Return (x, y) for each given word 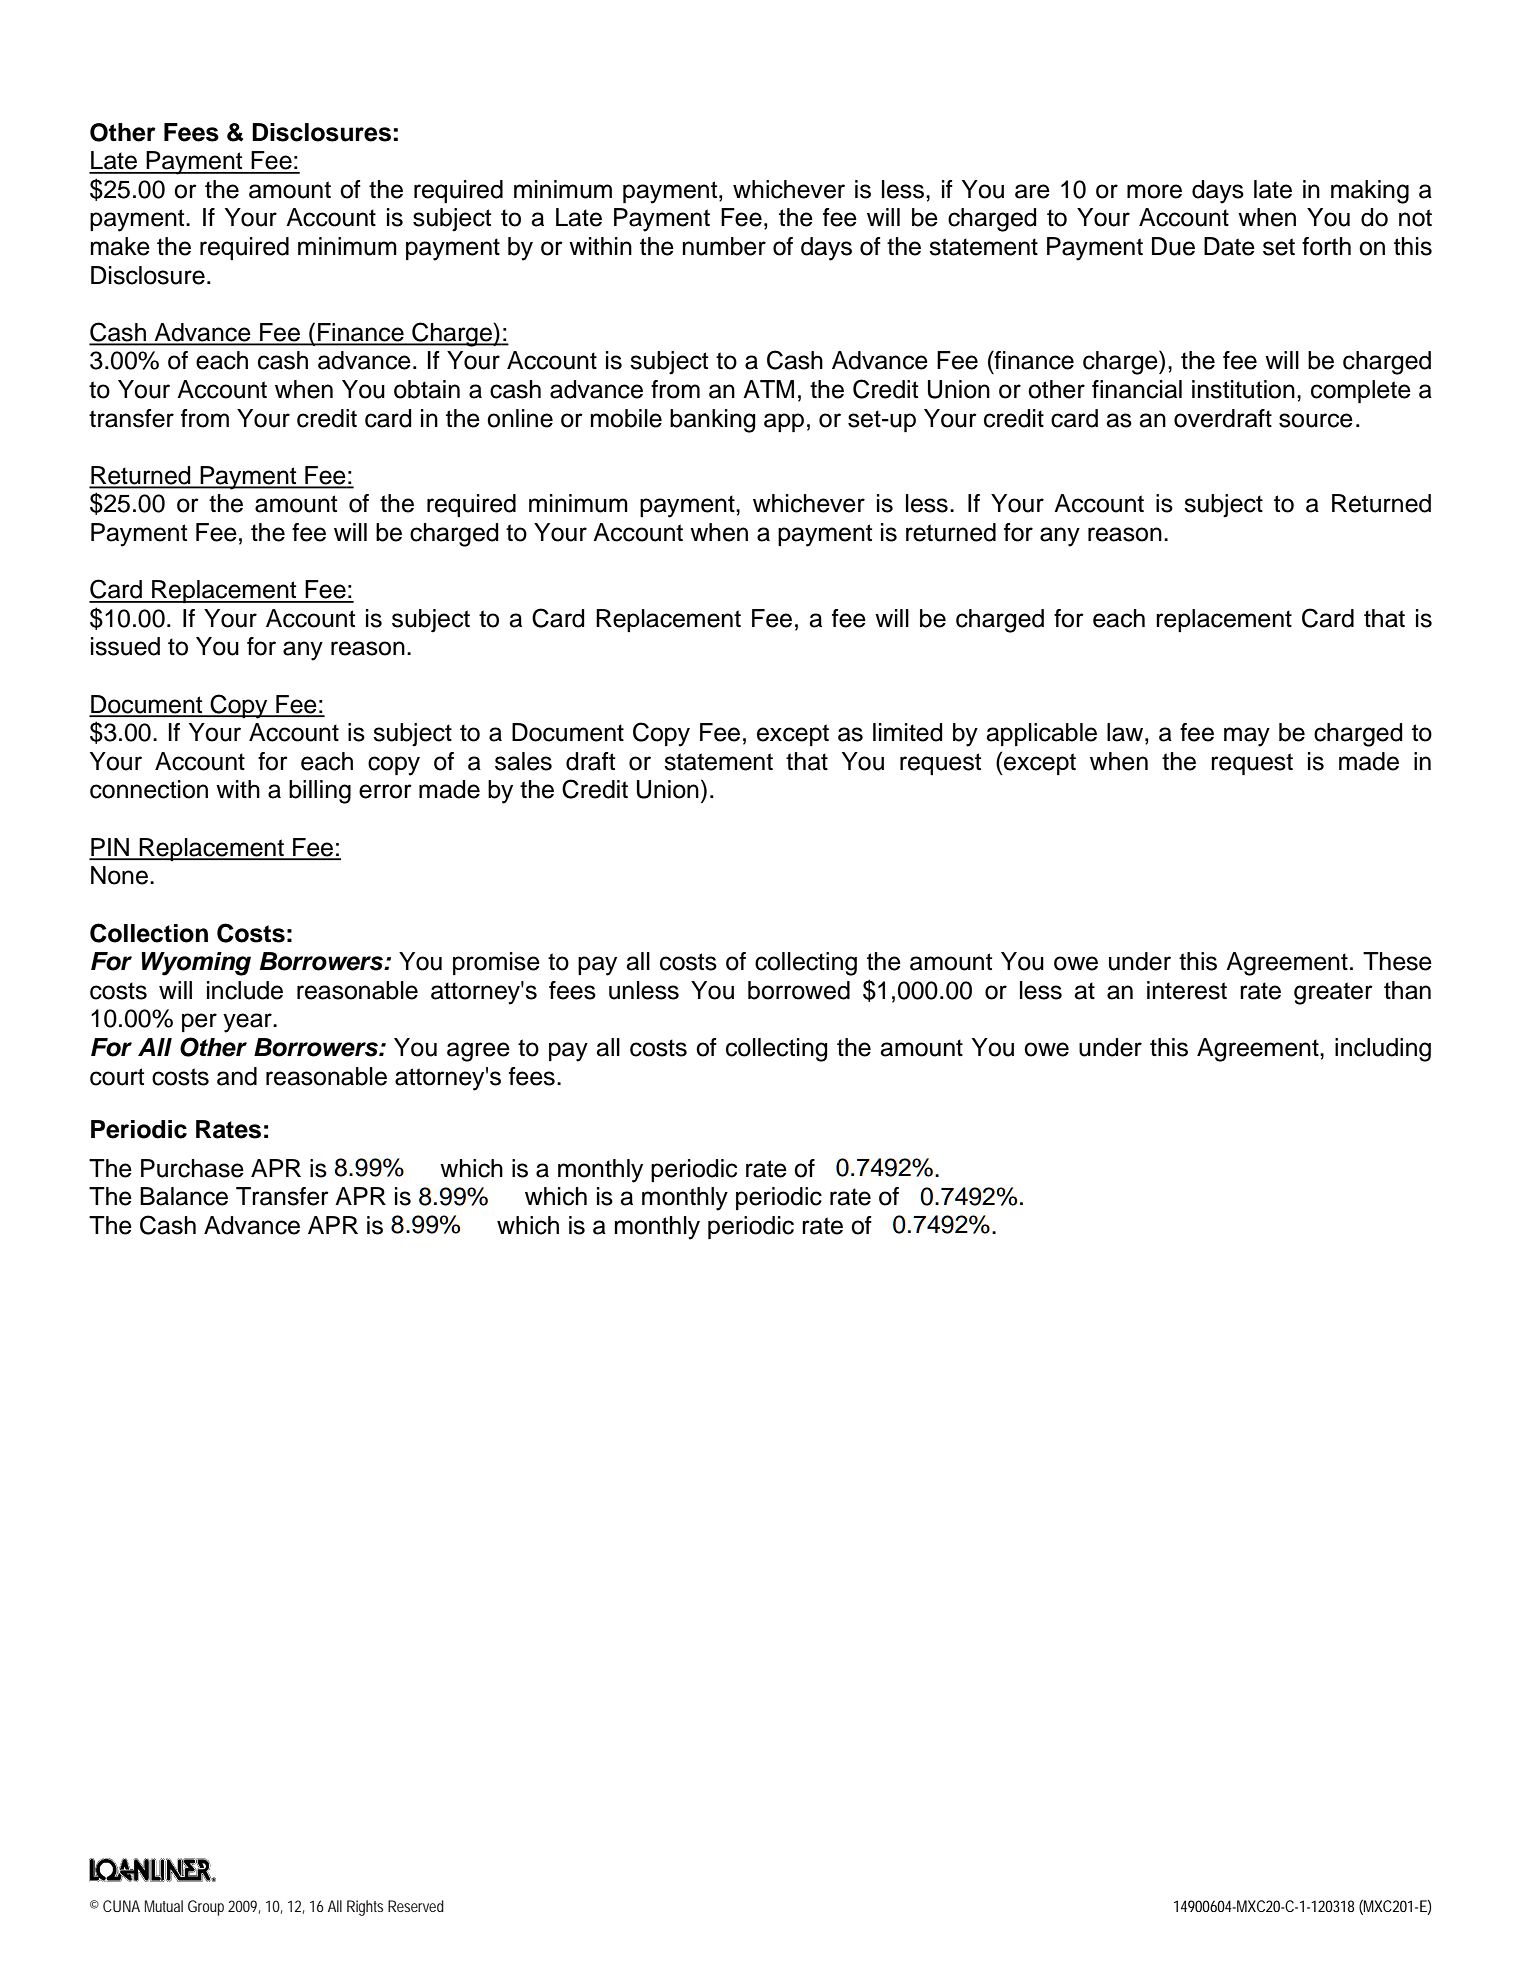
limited (908, 732)
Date (1229, 246)
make (120, 246)
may (1247, 737)
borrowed (799, 990)
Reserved (416, 1906)
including (1383, 1050)
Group (206, 1908)
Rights (365, 1908)
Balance (184, 1196)
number (724, 246)
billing (320, 792)
